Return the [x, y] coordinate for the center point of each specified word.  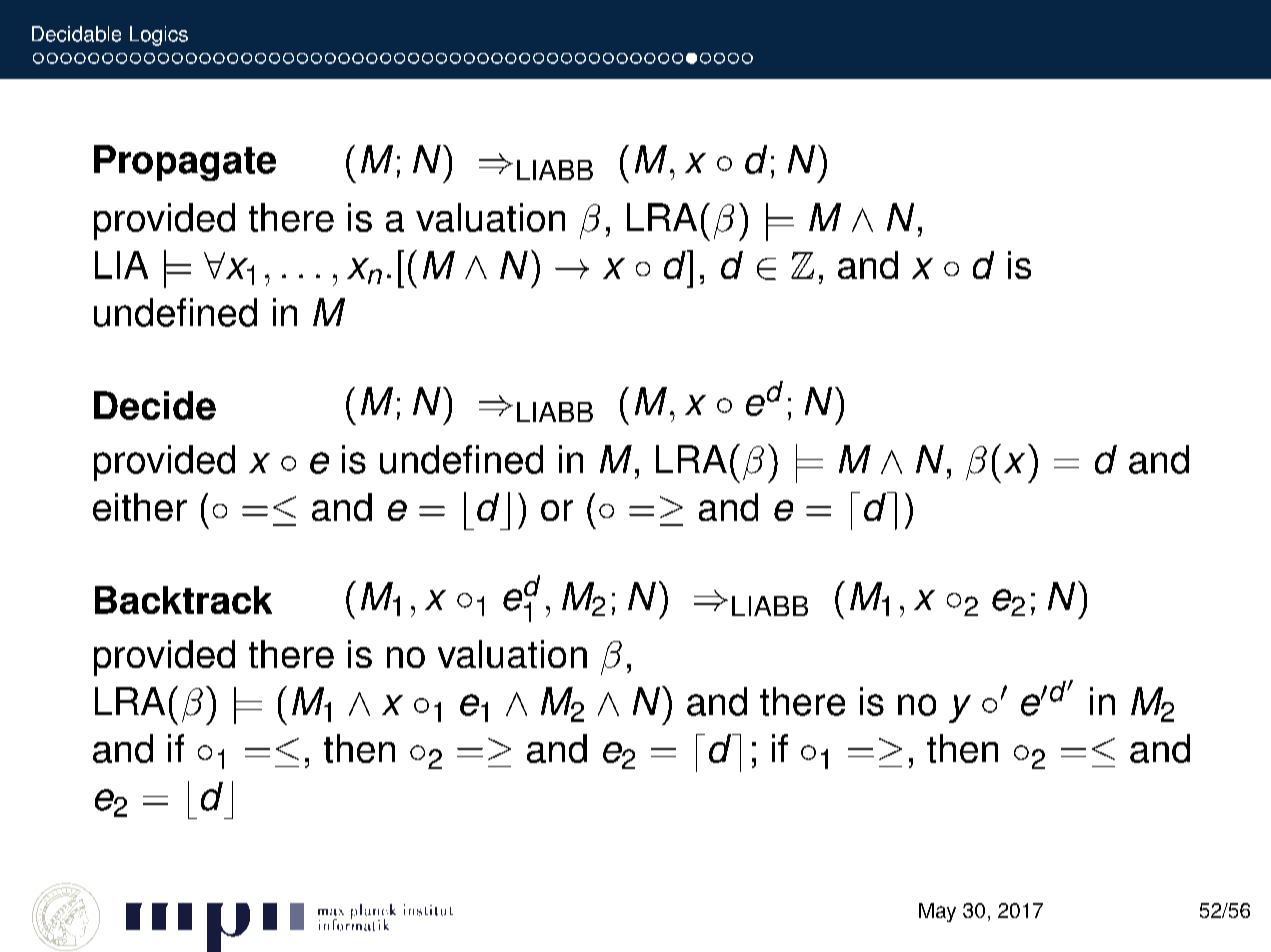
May [937, 912]
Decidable [76, 34]
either [140, 507]
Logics [159, 36]
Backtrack [183, 600]
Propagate [185, 163]
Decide [155, 405]
